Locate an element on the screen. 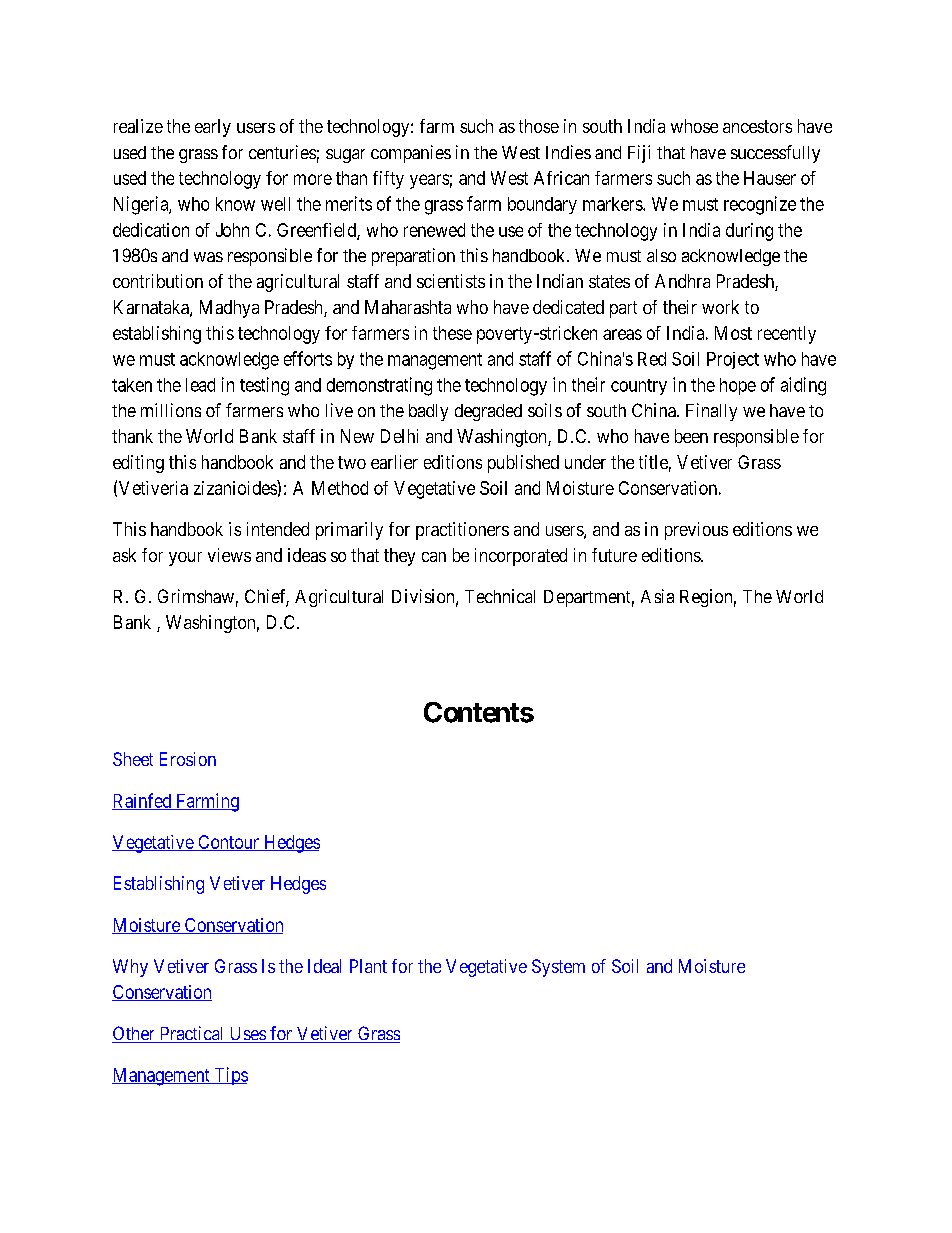 The height and width of the screenshot is (1233, 952). hope is located at coordinates (738, 386).
